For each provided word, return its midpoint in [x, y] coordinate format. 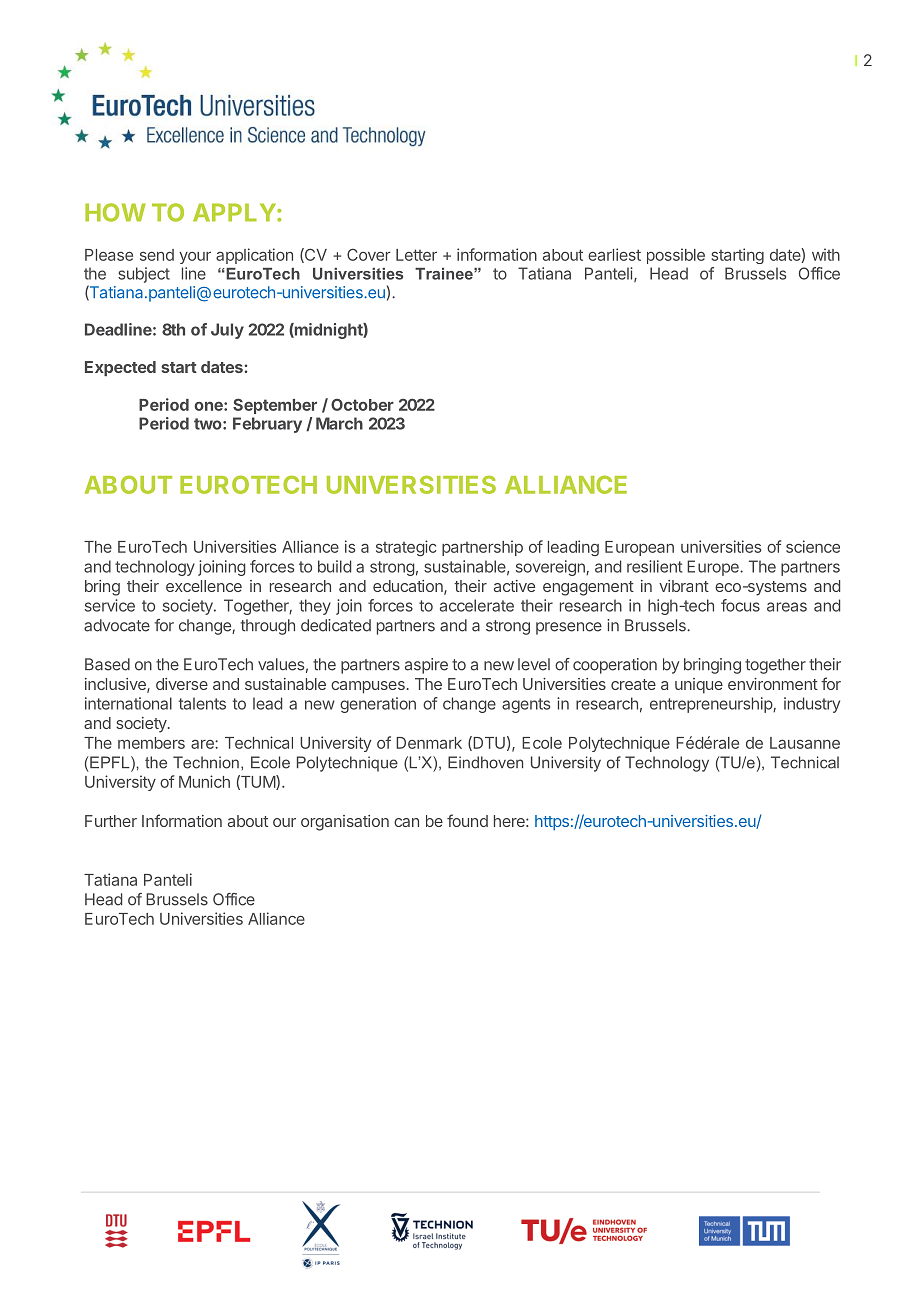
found [467, 820]
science [813, 546]
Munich [204, 781]
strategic [406, 548]
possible [676, 256]
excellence [204, 586]
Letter [416, 255]
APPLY [234, 212]
